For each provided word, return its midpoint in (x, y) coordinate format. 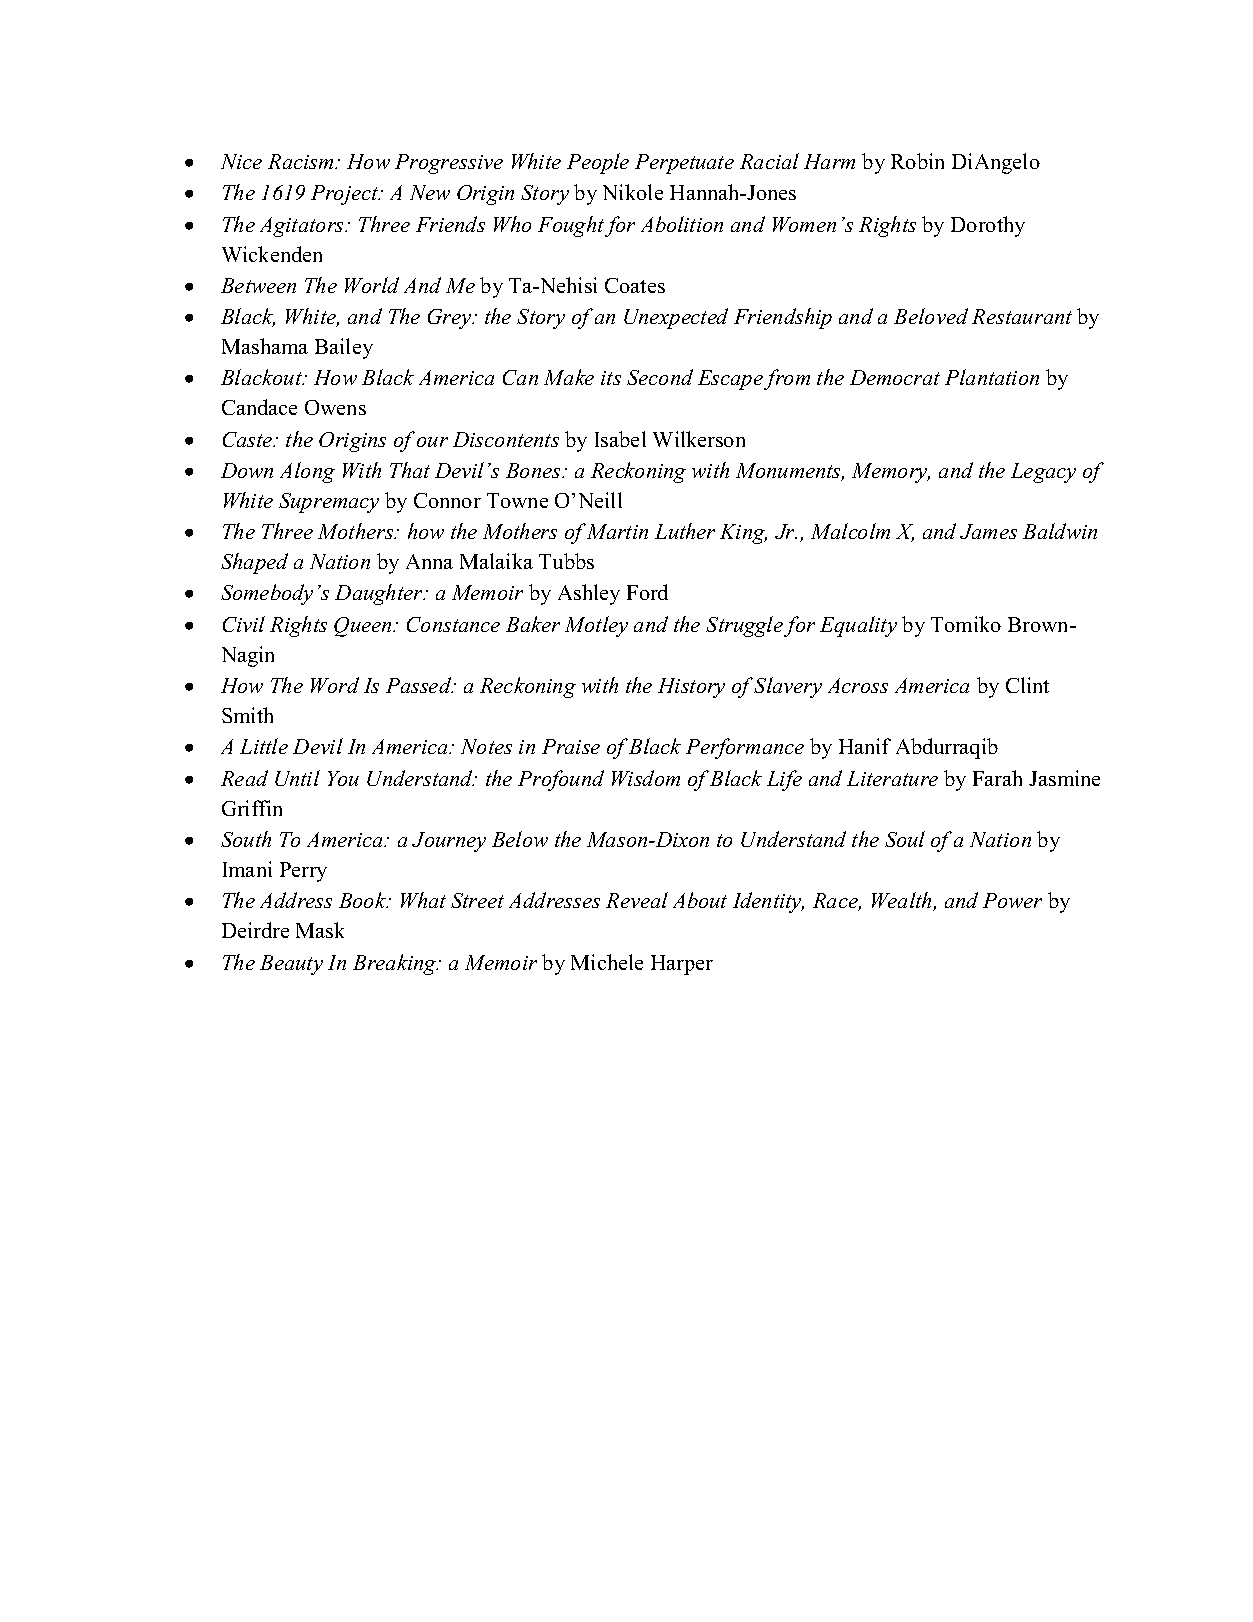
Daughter (380, 594)
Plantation (992, 377)
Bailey (344, 348)
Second (660, 377)
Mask (320, 930)
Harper (682, 965)
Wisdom (646, 778)
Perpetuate (684, 164)
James (988, 531)
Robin (917, 161)
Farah (997, 778)
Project (345, 195)
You (343, 778)
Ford (647, 592)
